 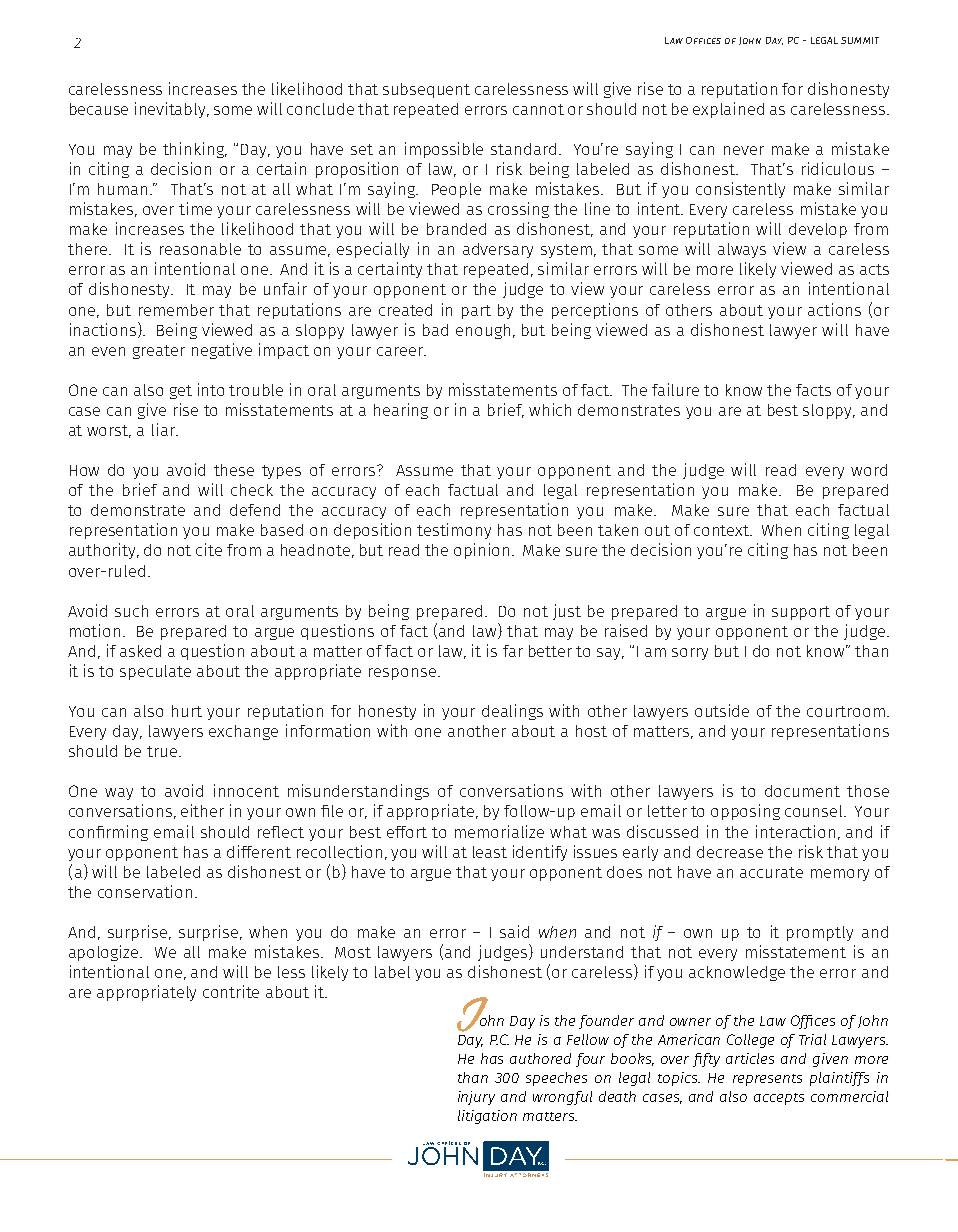 What do you see at coordinates (209, 549) in the document?
I see `cite` at bounding box center [209, 549].
